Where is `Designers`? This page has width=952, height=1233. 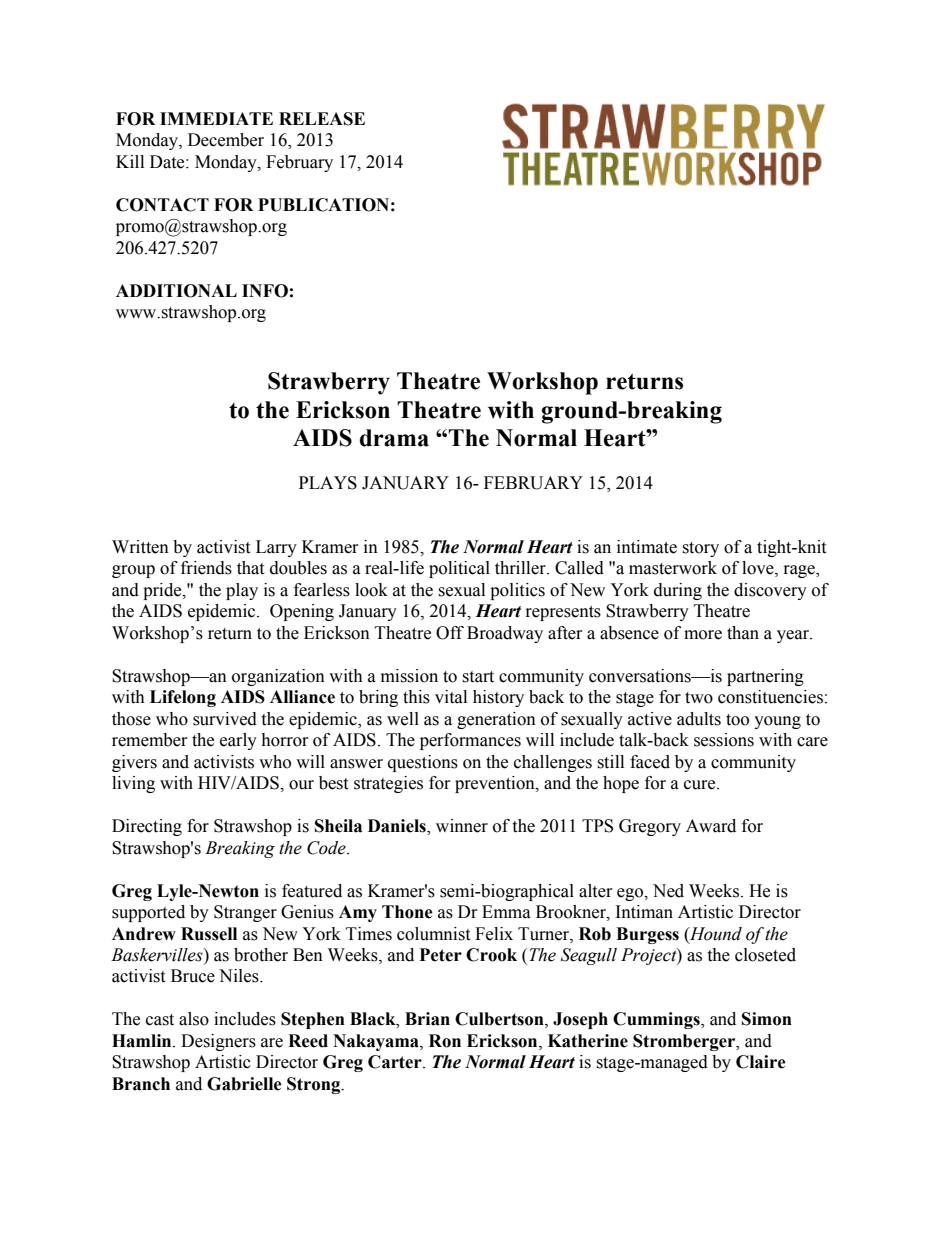
Designers is located at coordinates (218, 1042).
